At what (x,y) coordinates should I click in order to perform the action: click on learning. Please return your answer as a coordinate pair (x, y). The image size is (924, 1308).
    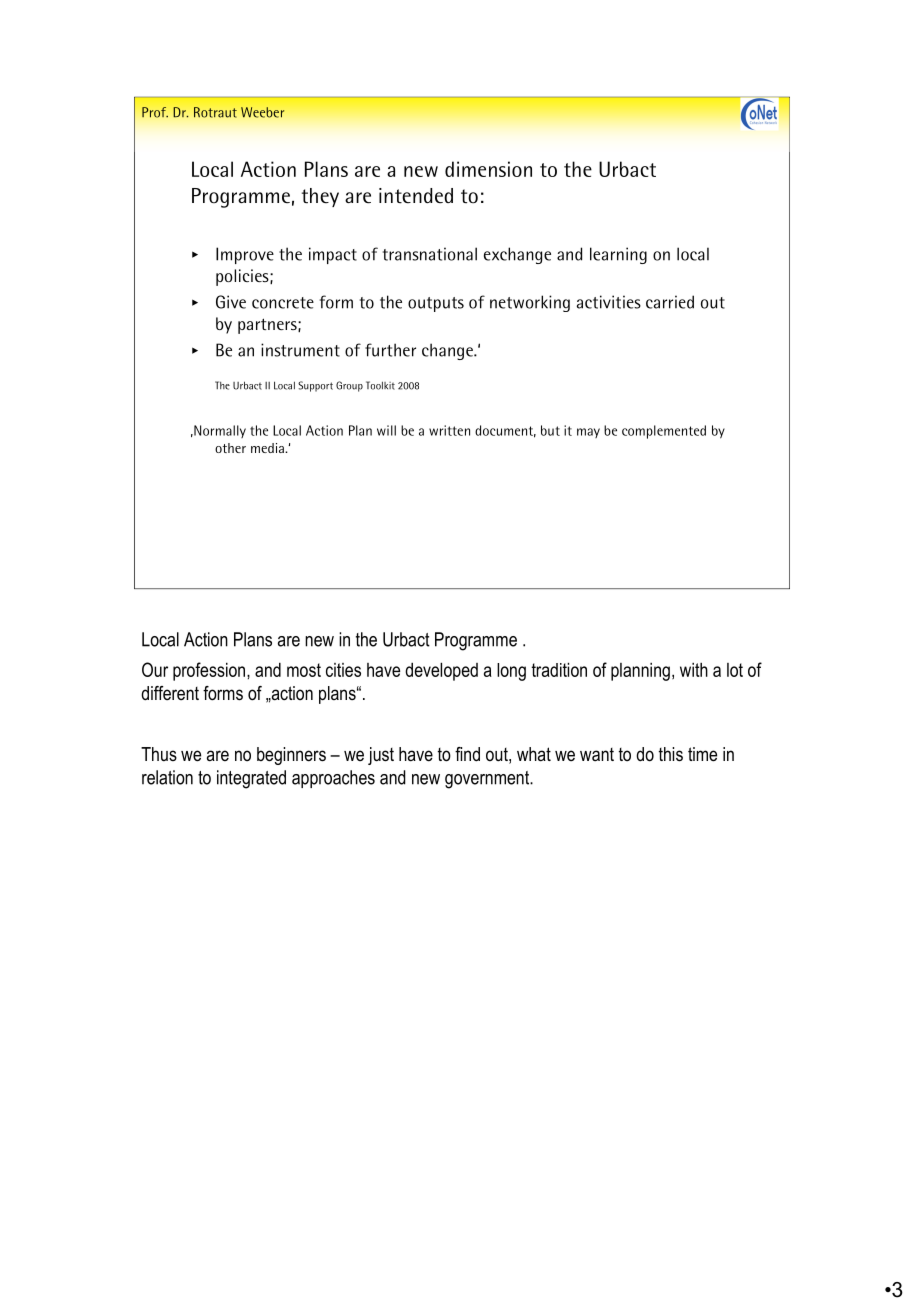
    Looking at the image, I should click on (618, 255).
